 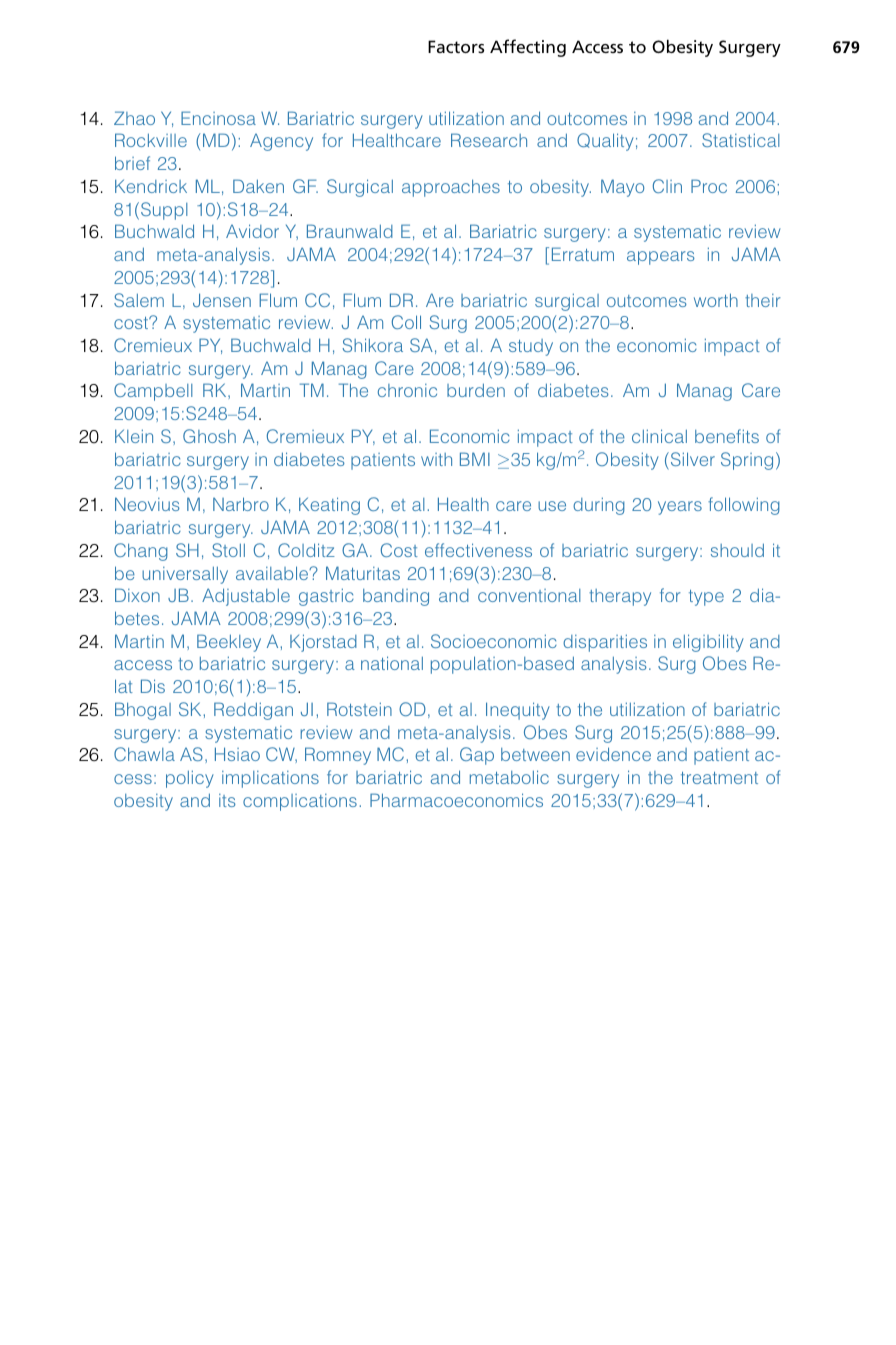 I want to click on treatment, so click(x=719, y=778).
